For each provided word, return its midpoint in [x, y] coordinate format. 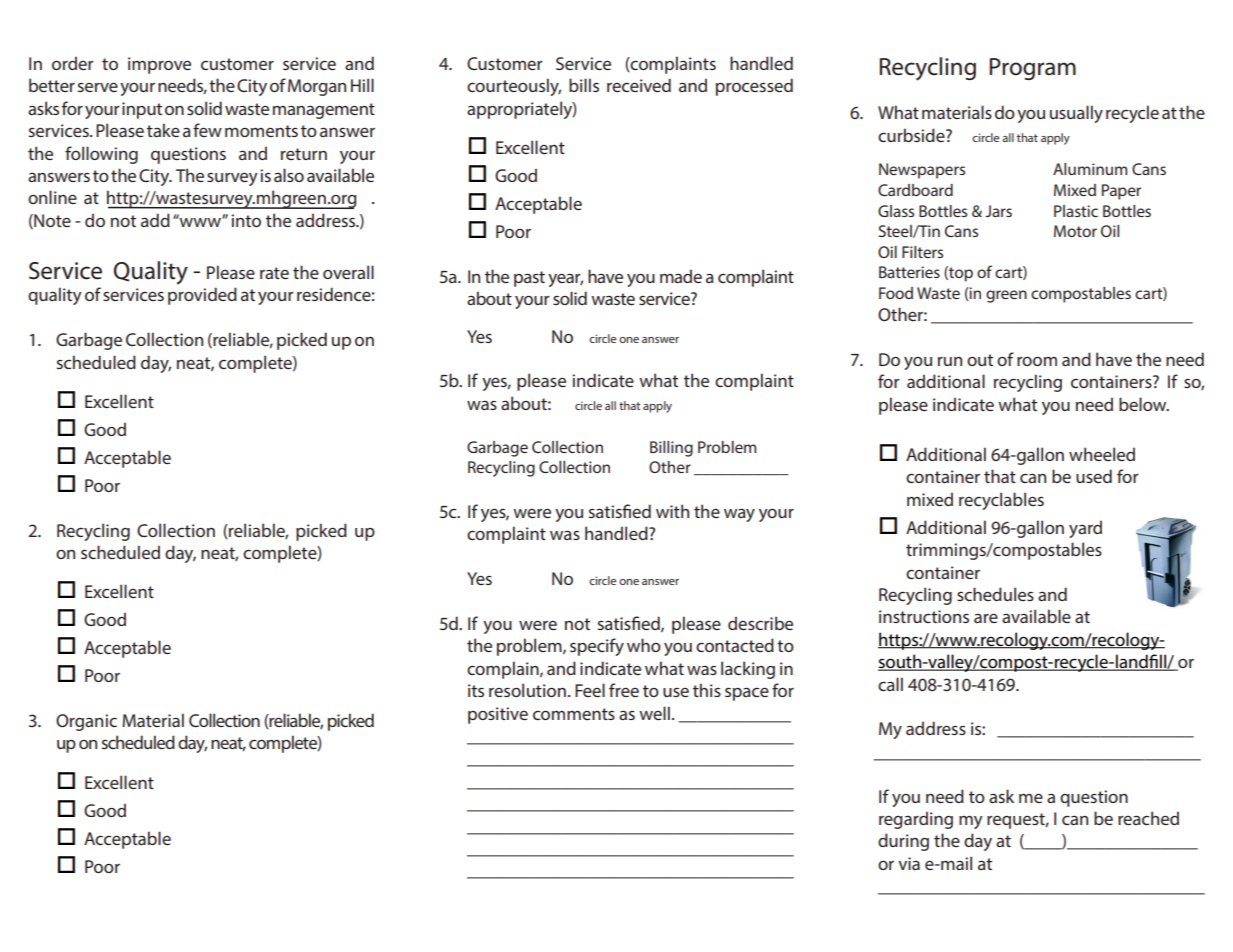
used [1094, 476]
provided [202, 296]
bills [584, 85]
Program [1033, 69]
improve [159, 65]
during [903, 842]
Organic [86, 722]
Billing [671, 449]
